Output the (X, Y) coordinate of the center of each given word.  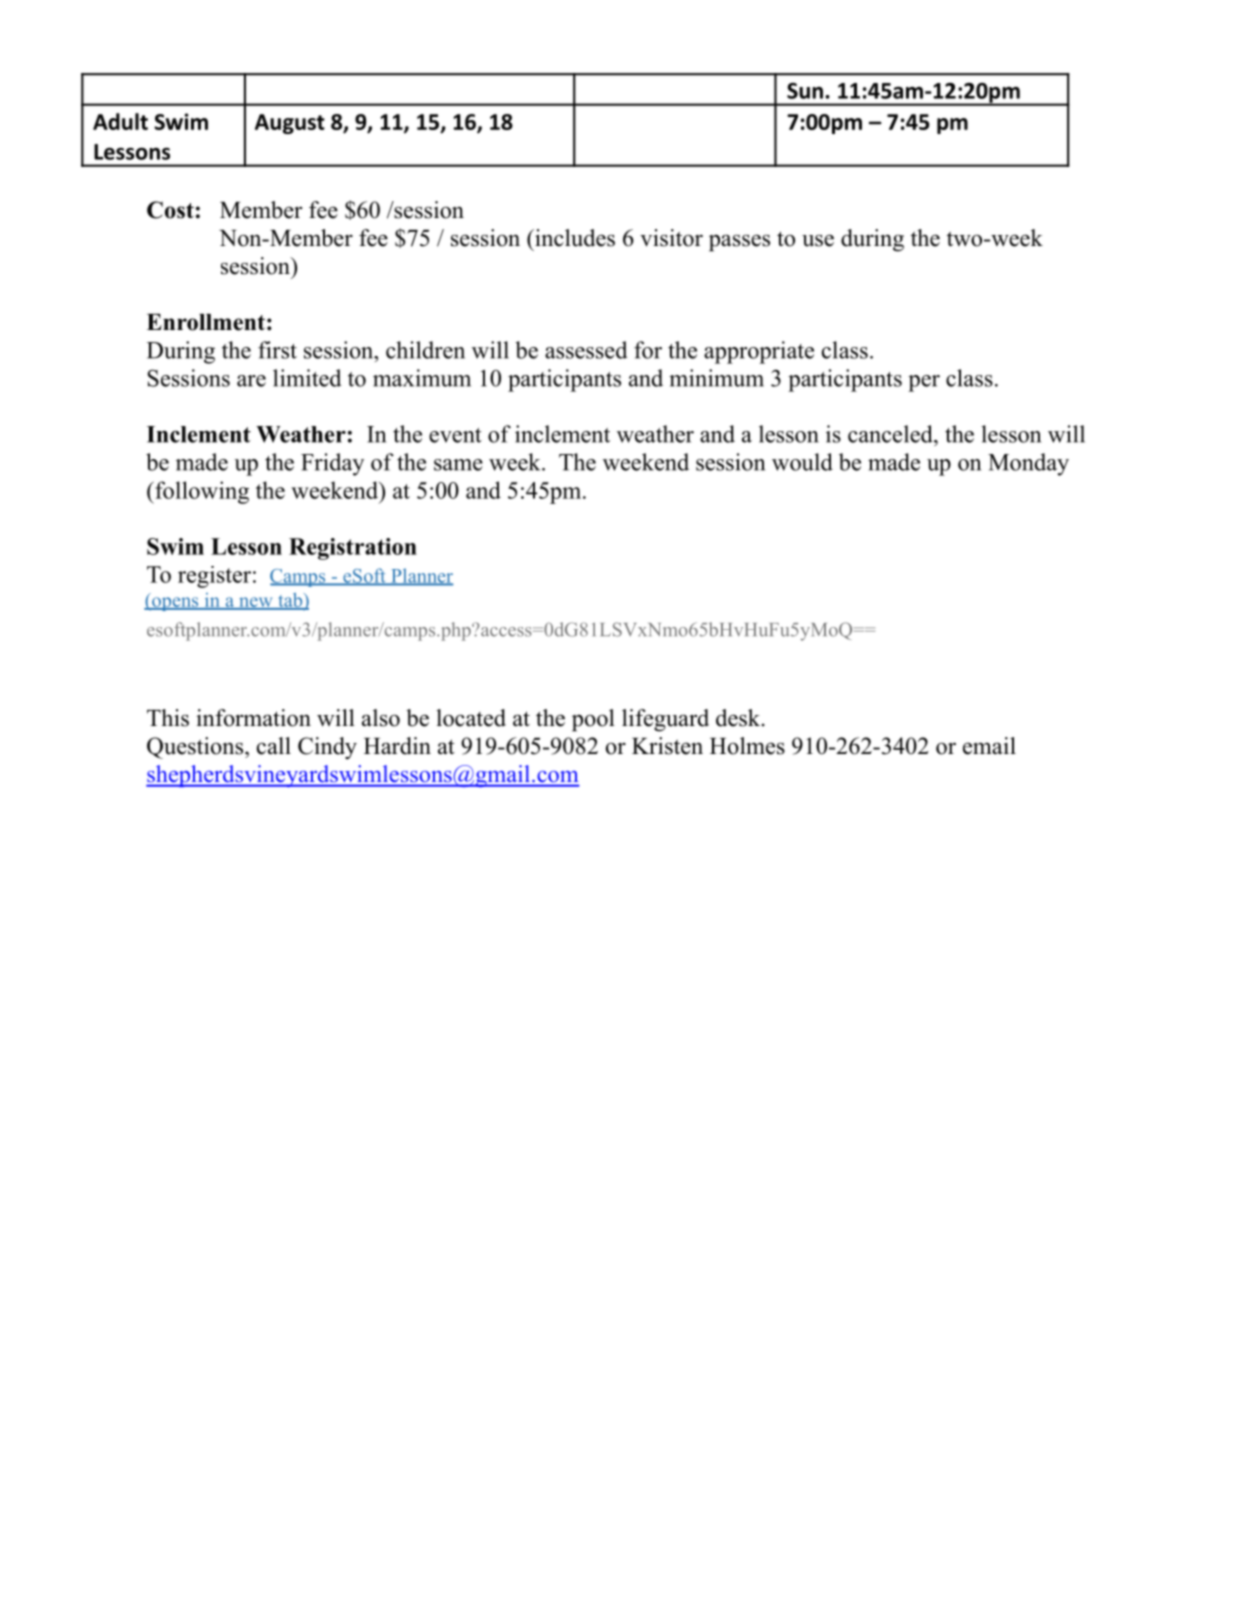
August (290, 124)
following (201, 492)
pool (593, 720)
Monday (1028, 464)
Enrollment (206, 322)
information (253, 718)
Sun (805, 91)
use (818, 240)
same (458, 465)
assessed (586, 350)
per (924, 383)
